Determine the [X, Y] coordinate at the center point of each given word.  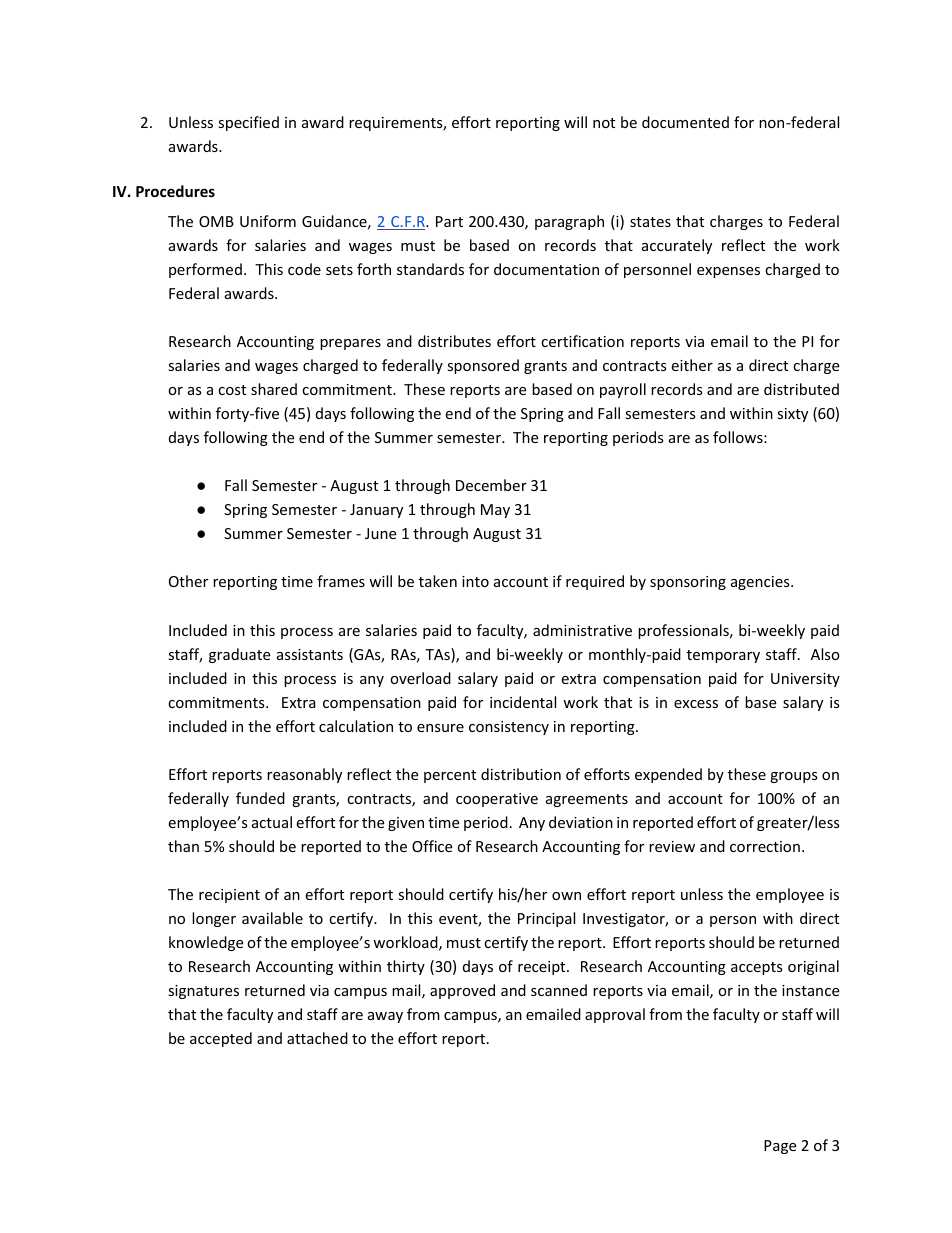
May [495, 511]
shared [274, 389]
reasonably [304, 775]
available [272, 918]
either [692, 365]
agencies [761, 583]
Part [449, 221]
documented [685, 122]
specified [248, 123]
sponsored [483, 366]
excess [696, 704]
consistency [509, 728]
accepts [757, 968]
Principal [546, 919]
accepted [221, 1039]
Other [188, 581]
